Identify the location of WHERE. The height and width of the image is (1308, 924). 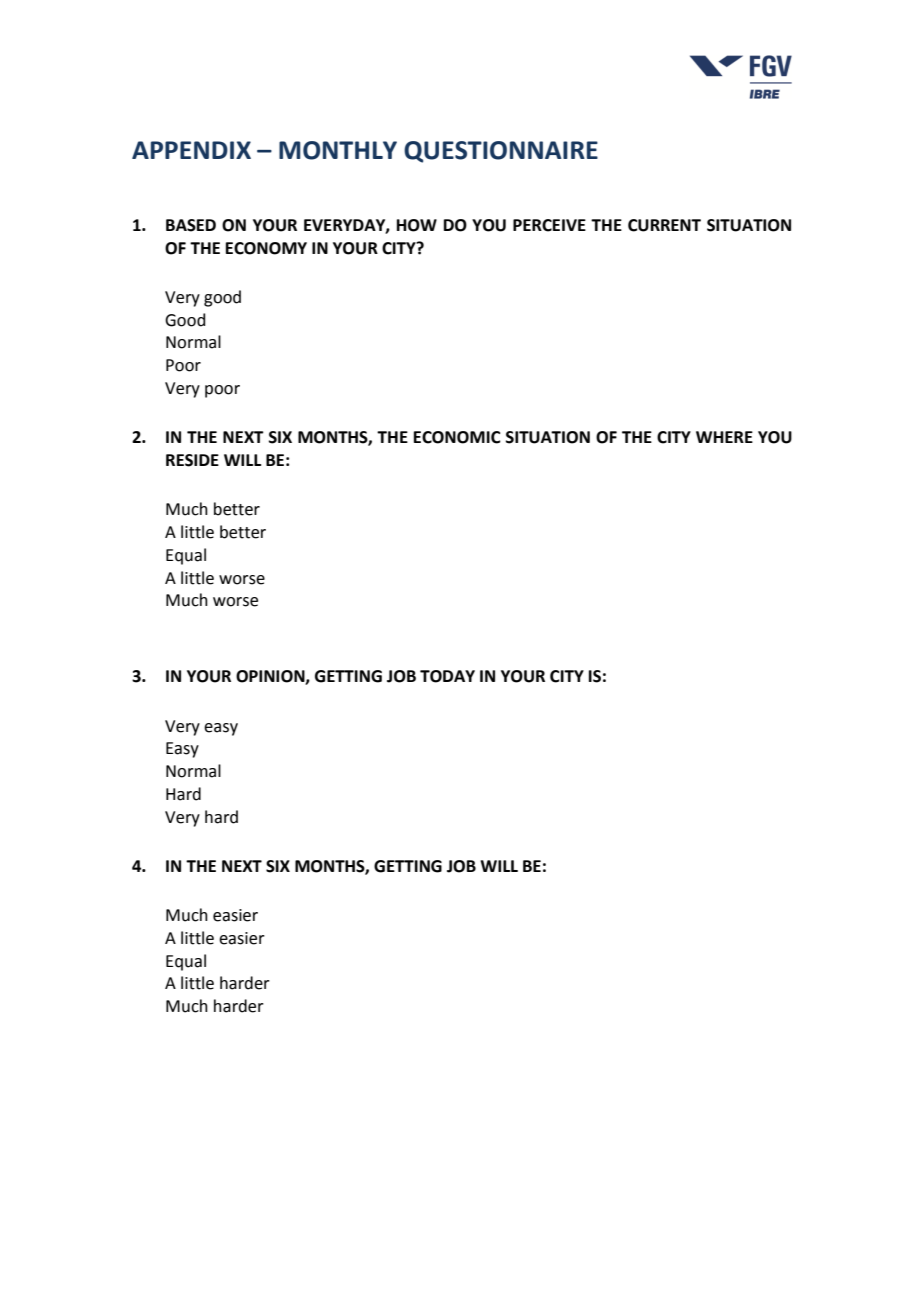
(724, 437).
